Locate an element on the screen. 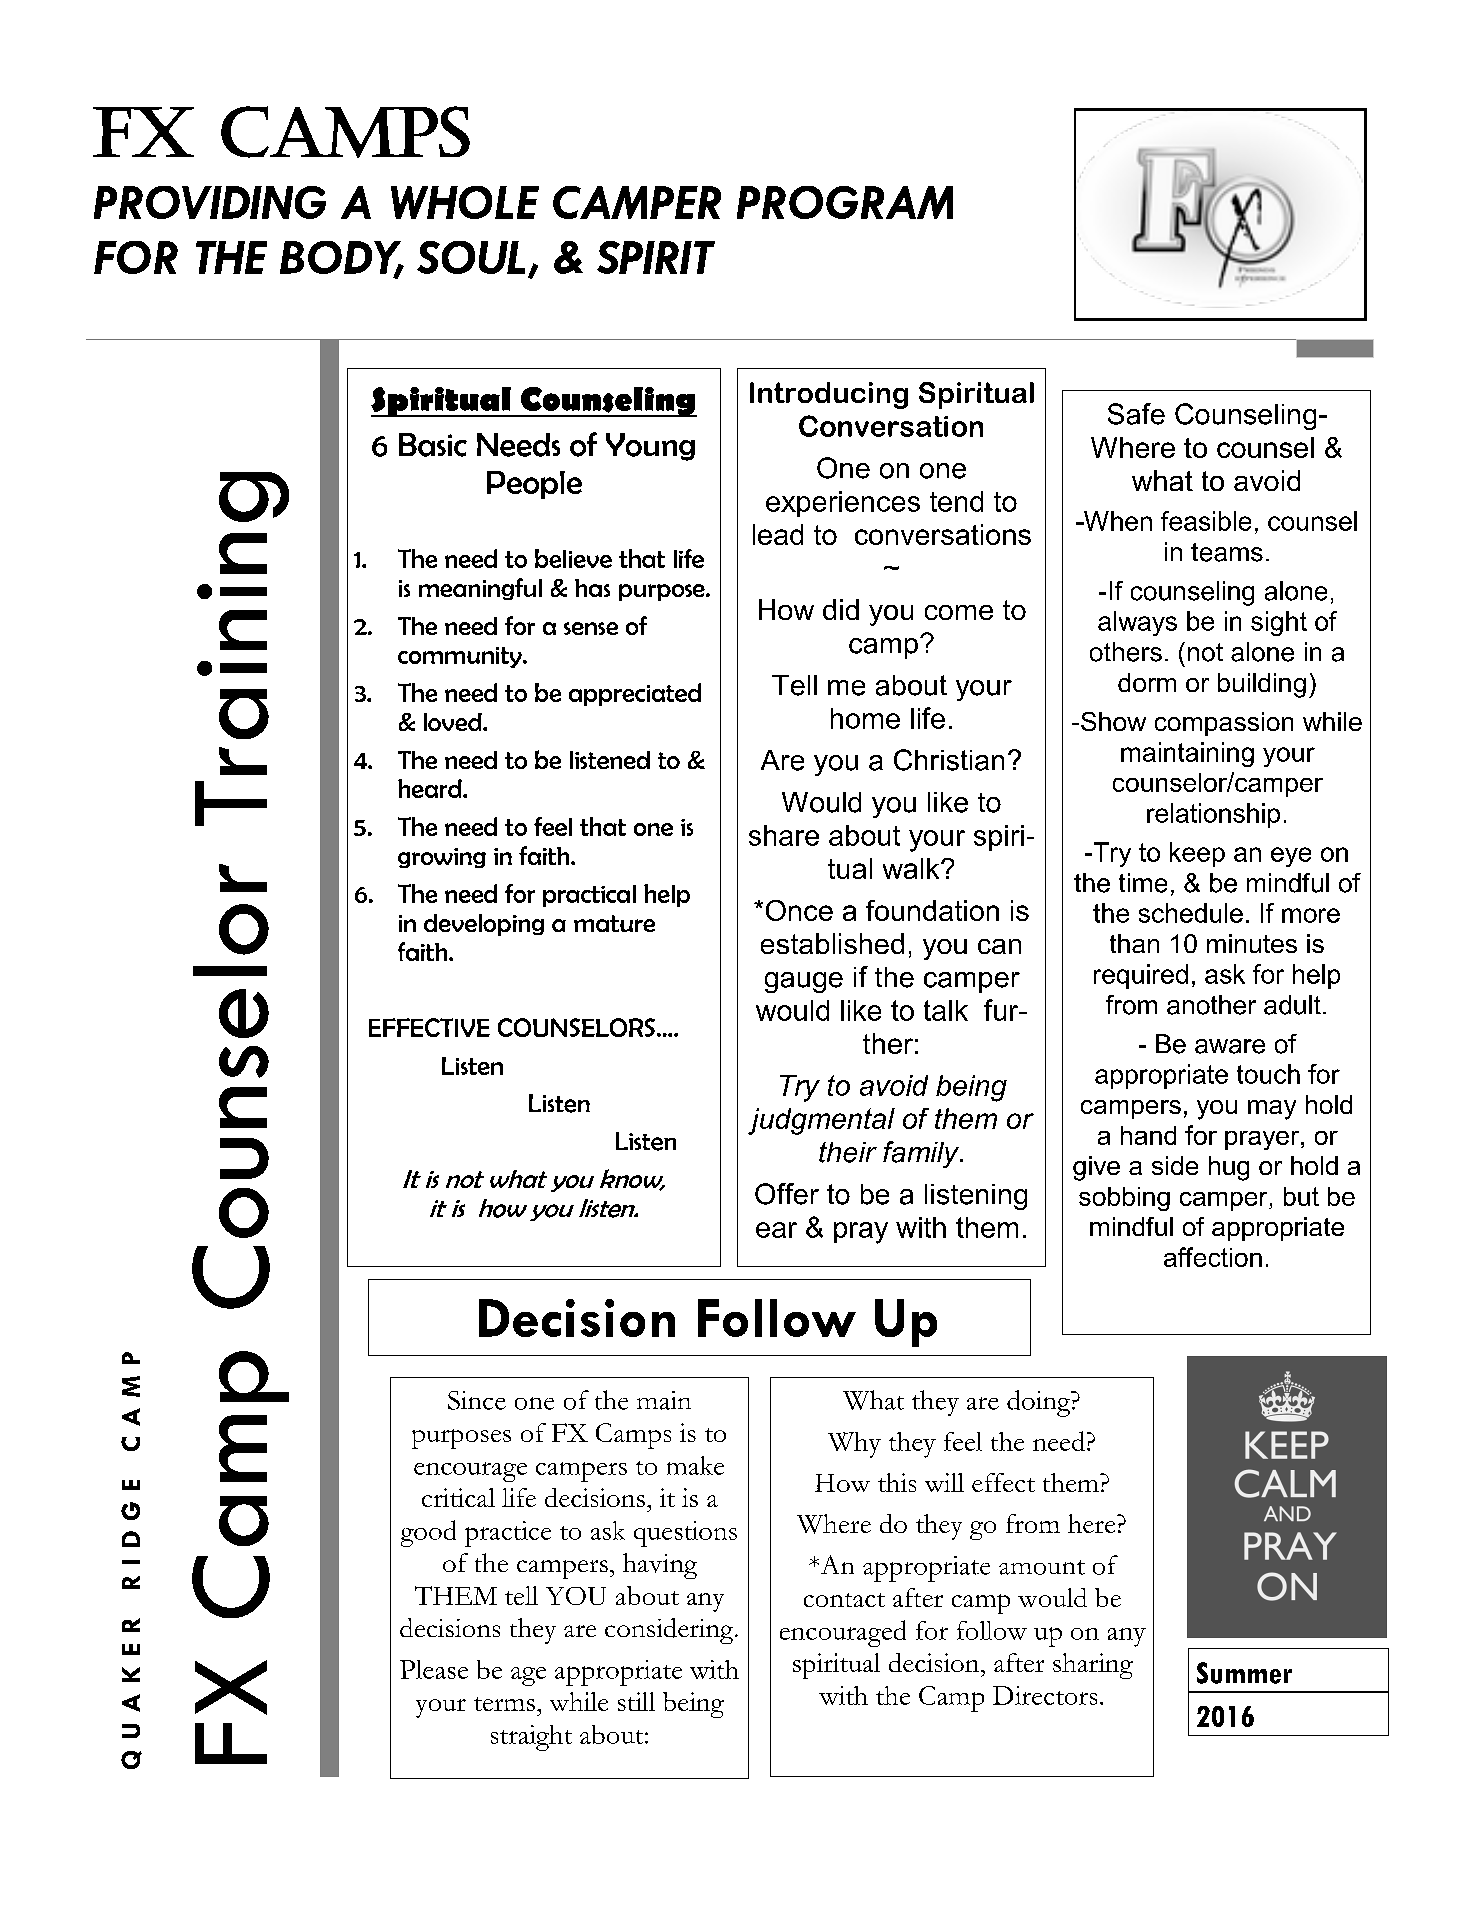  still is located at coordinates (636, 1701).
